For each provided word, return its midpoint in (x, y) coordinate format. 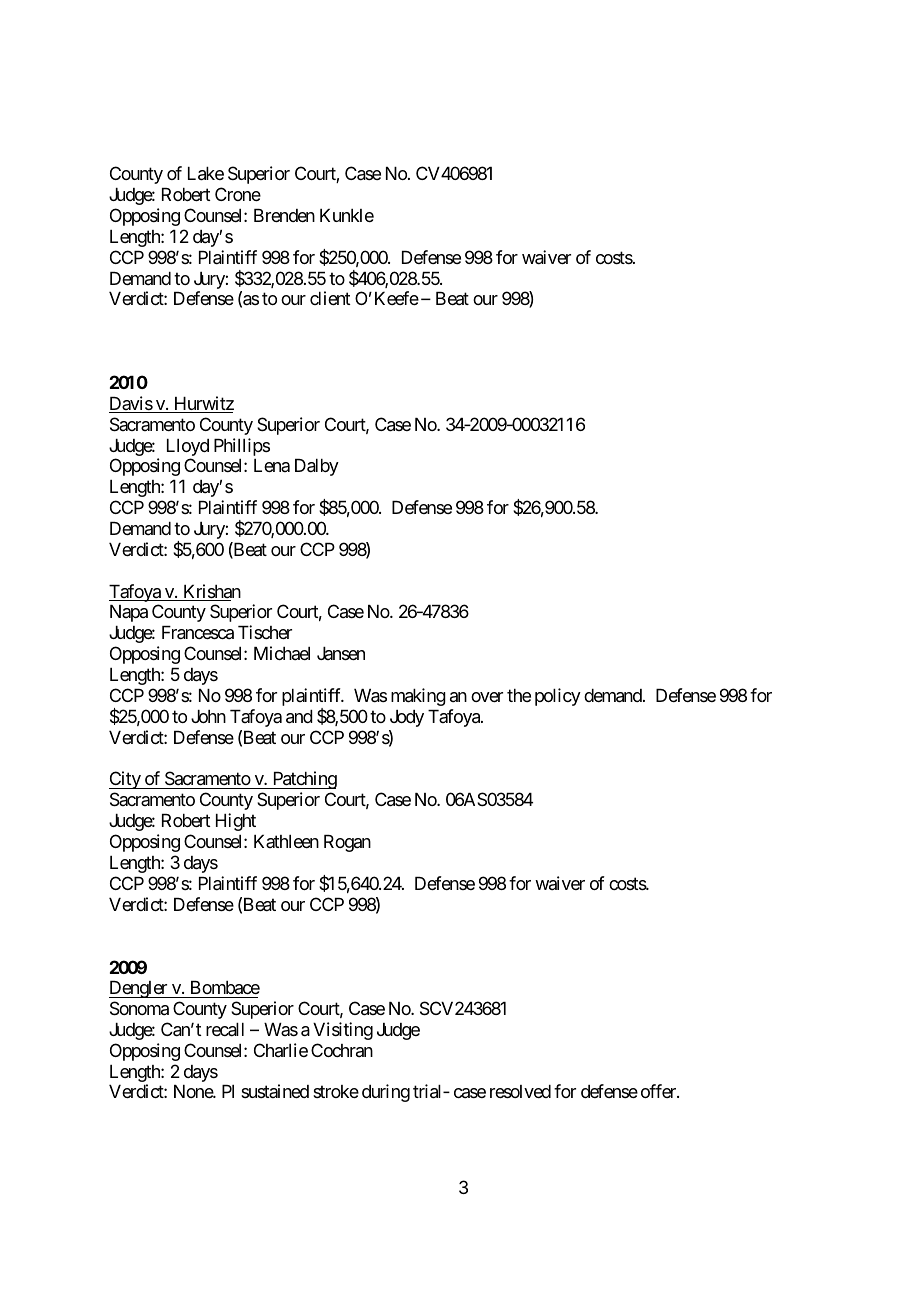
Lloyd (188, 447)
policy (558, 697)
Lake (206, 174)
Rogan (347, 843)
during (386, 1093)
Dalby (317, 467)
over (487, 697)
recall (225, 1030)
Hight (236, 822)
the (519, 695)
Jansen (341, 653)
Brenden (284, 215)
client (330, 298)
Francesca (198, 633)
